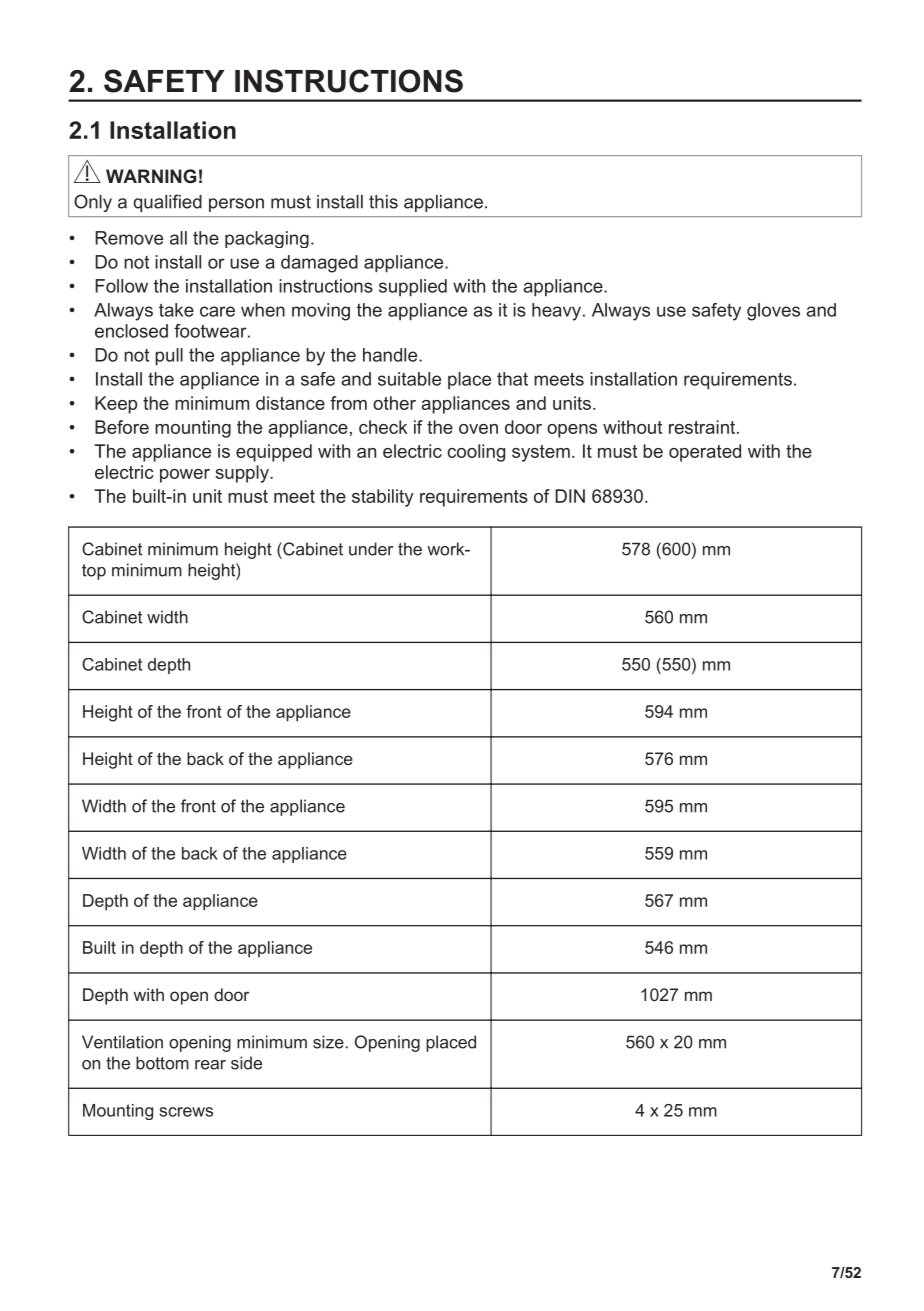  Describe the element at coordinates (705, 453) in the screenshot. I see `operated` at that location.
